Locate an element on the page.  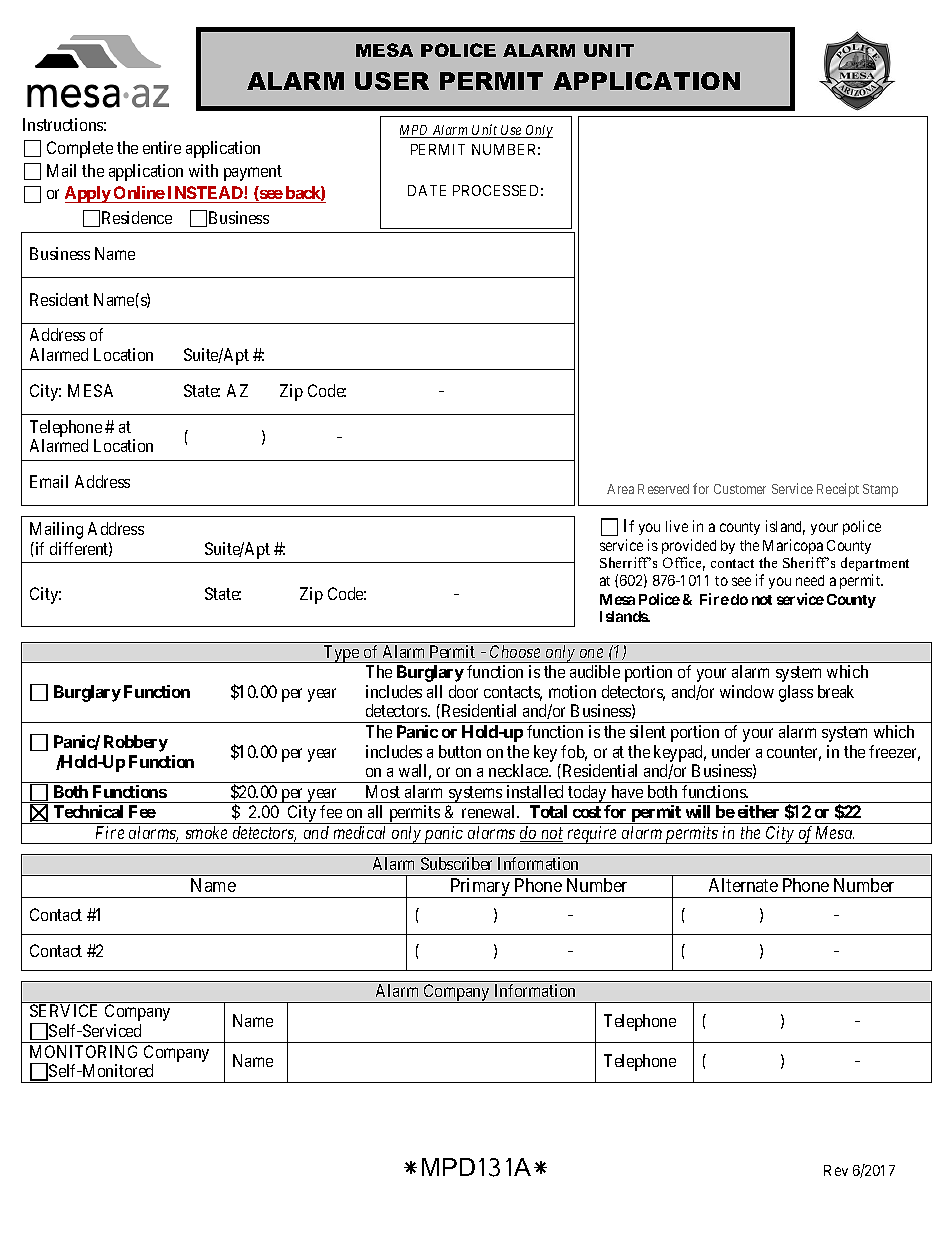
Robbery is located at coordinates (136, 743).
